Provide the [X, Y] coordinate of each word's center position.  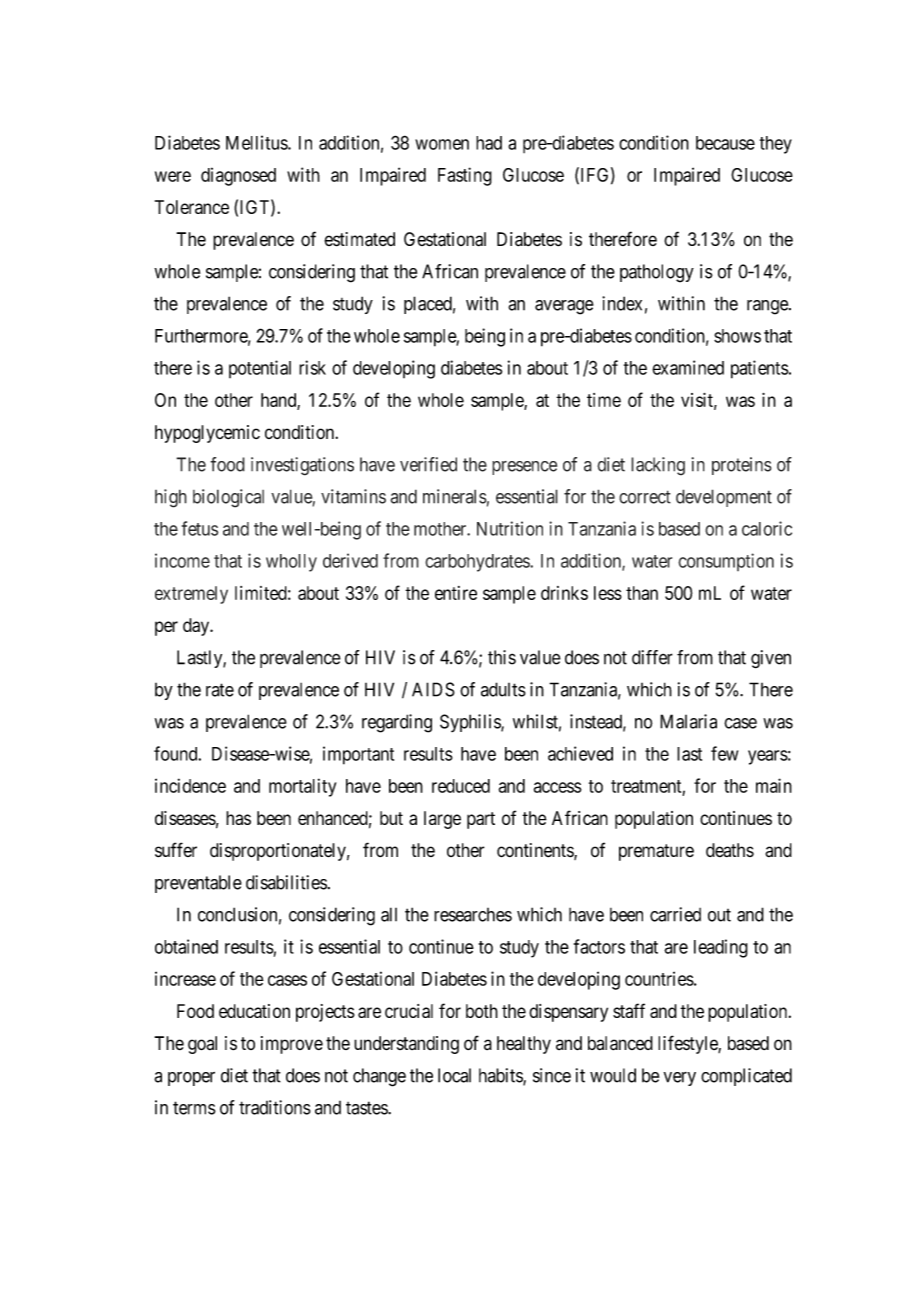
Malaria [688, 721]
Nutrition [510, 528]
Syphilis [471, 723]
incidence [190, 785]
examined [688, 367]
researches [473, 915]
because [725, 143]
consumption [726, 562]
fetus [200, 528]
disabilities [286, 882]
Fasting [465, 176]
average [564, 307]
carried [675, 914]
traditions [275, 1107]
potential [260, 369]
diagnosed [238, 176]
